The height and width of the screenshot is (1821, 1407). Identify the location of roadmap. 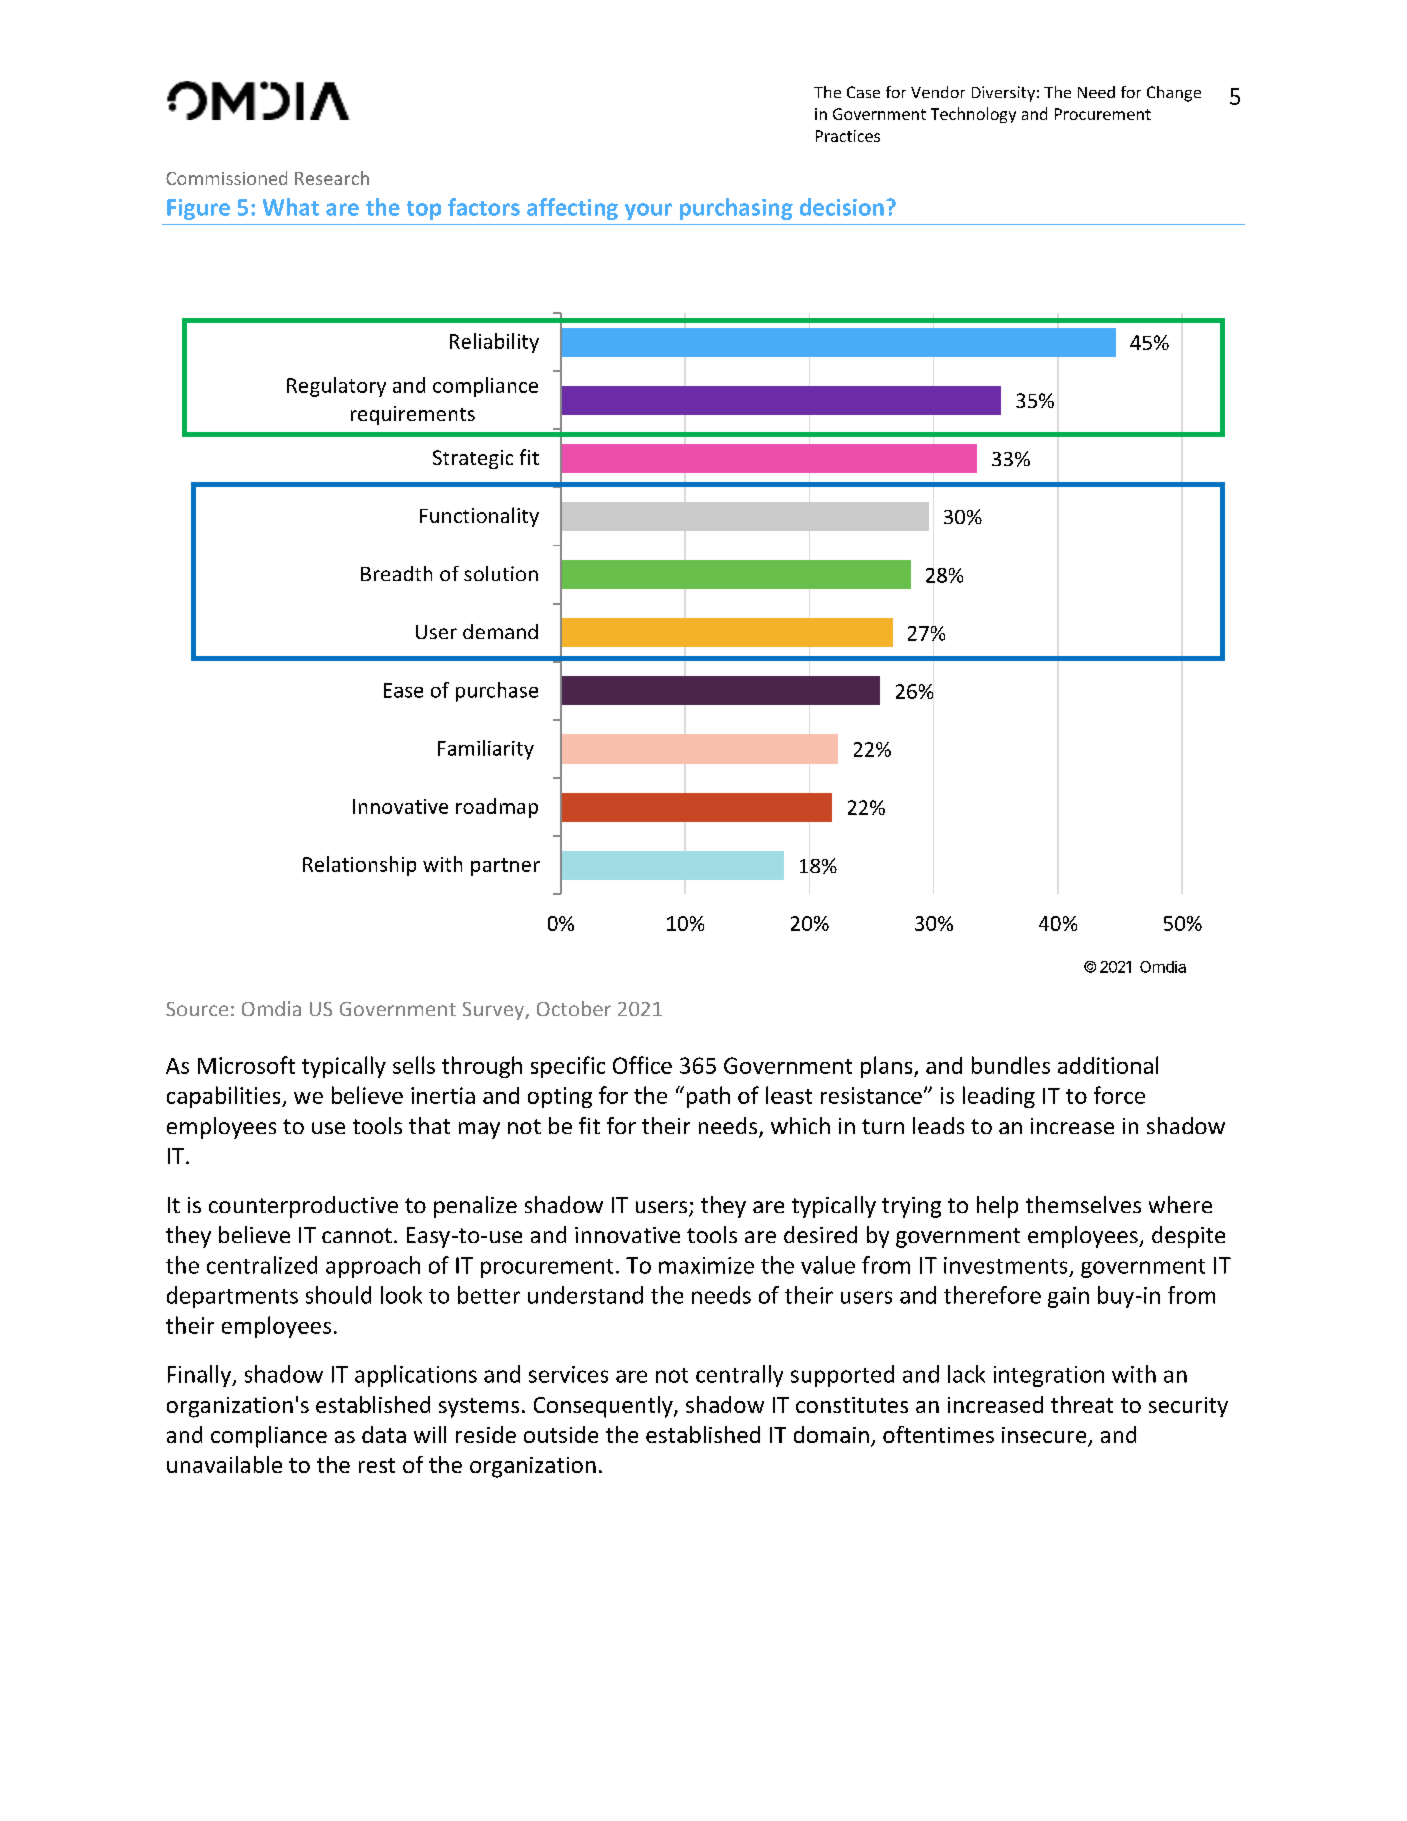
(497, 808).
